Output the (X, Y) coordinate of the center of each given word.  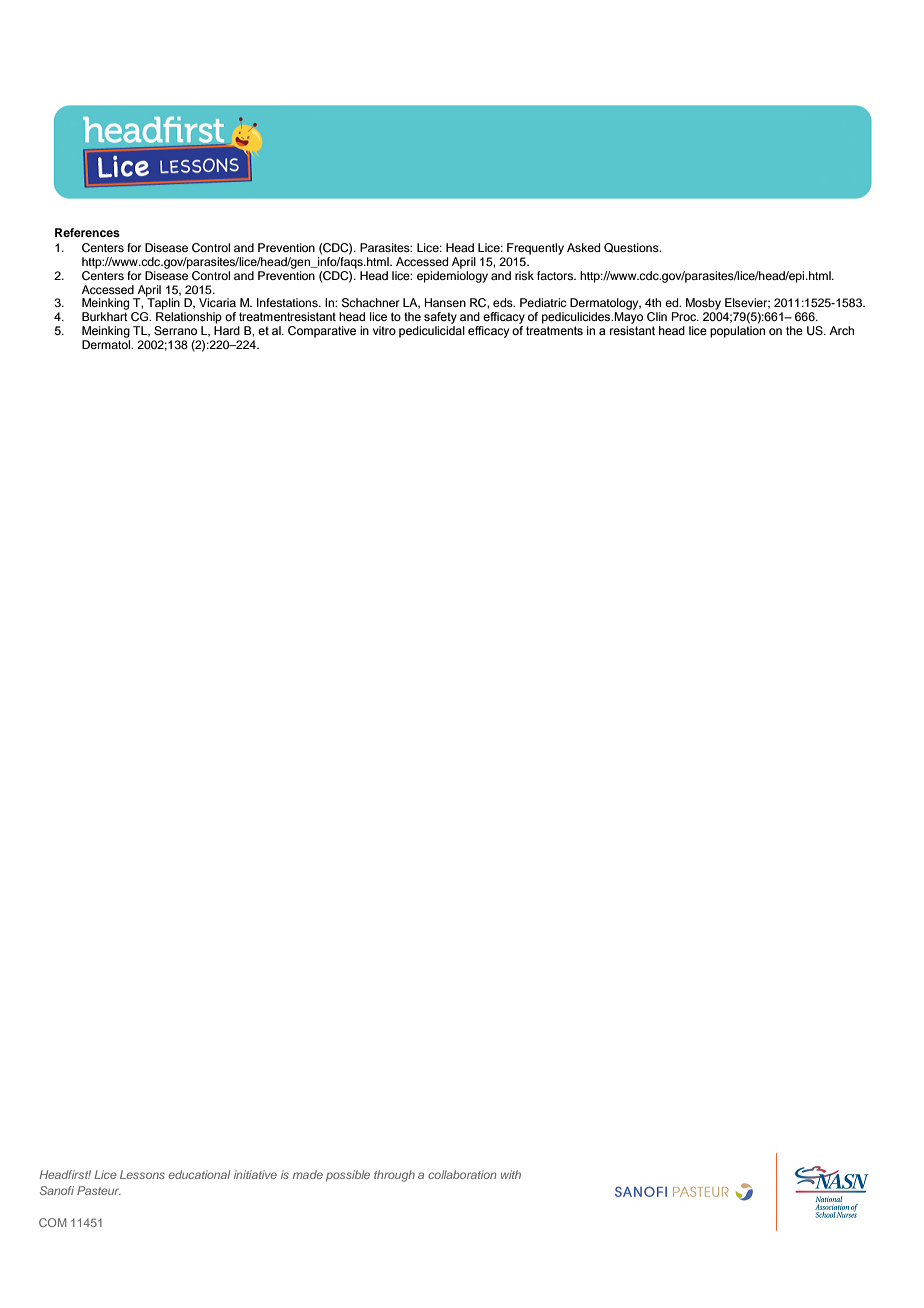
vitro (384, 330)
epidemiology (452, 275)
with (511, 1174)
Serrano (175, 330)
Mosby (703, 304)
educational (199, 1174)
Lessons (142, 1174)
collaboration (462, 1174)
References (87, 232)
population (737, 332)
